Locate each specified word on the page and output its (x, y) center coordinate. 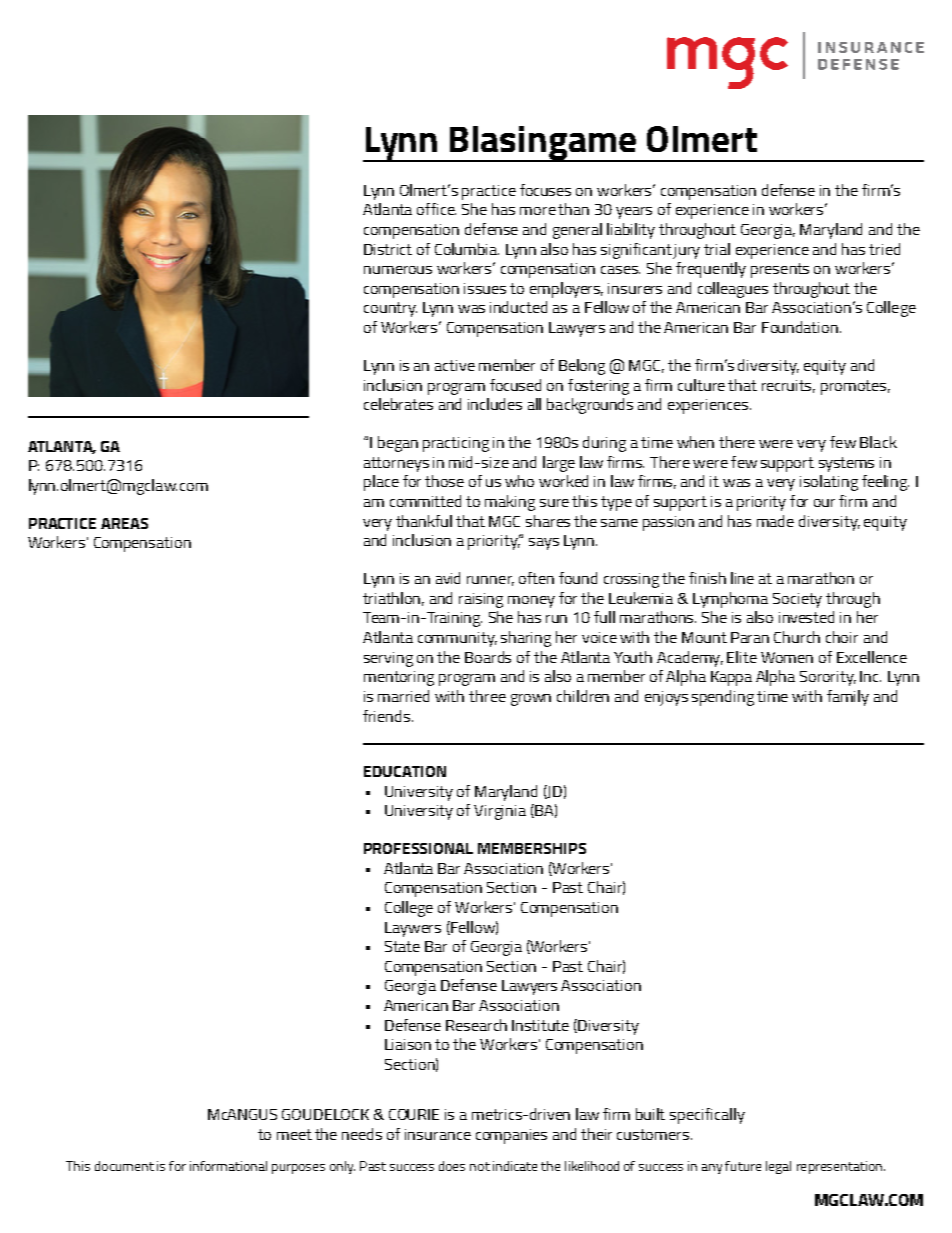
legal (778, 1167)
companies (511, 1136)
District (388, 249)
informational (228, 1166)
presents (780, 270)
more (538, 211)
